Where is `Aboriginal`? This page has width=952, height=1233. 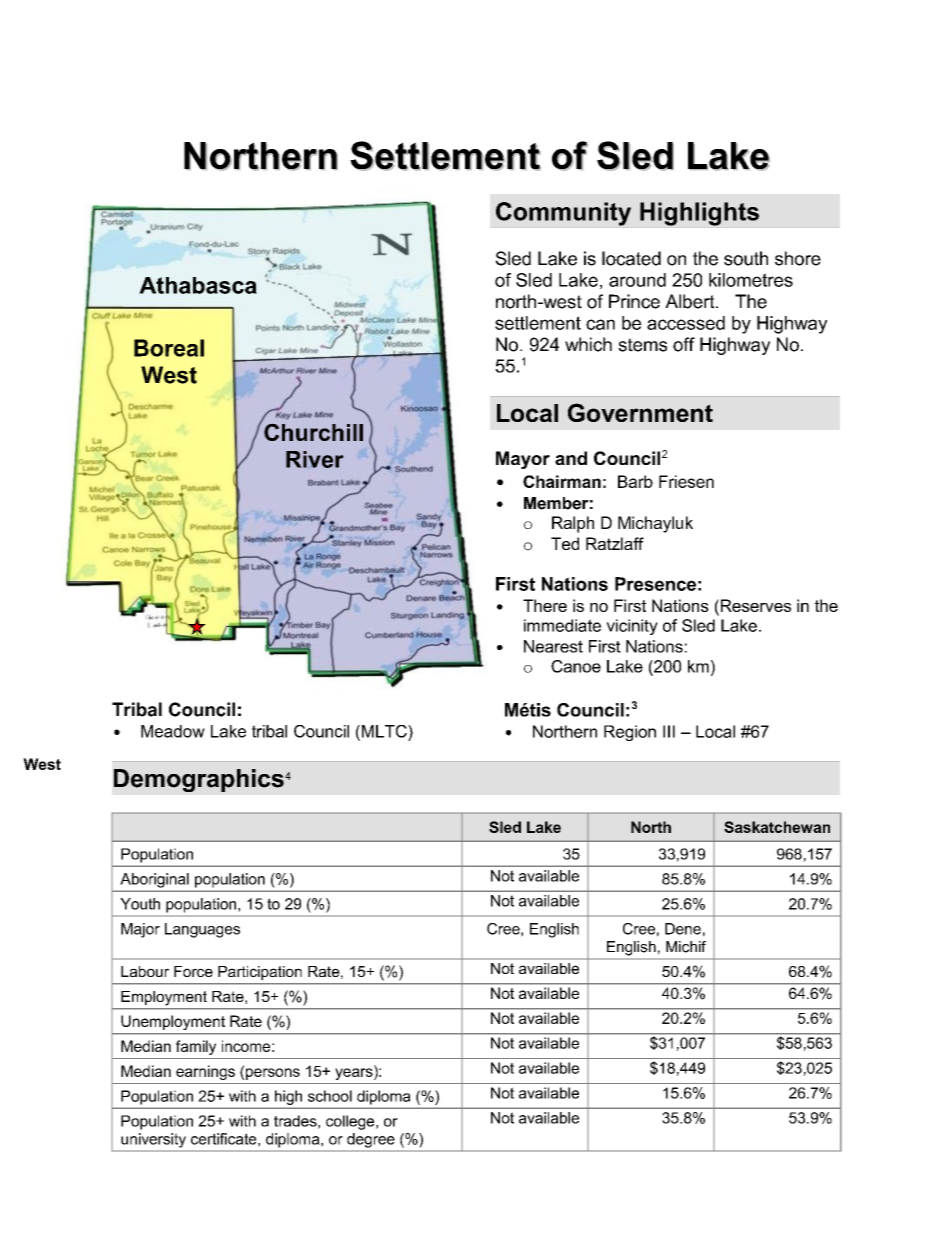
Aboriginal is located at coordinates (155, 880).
